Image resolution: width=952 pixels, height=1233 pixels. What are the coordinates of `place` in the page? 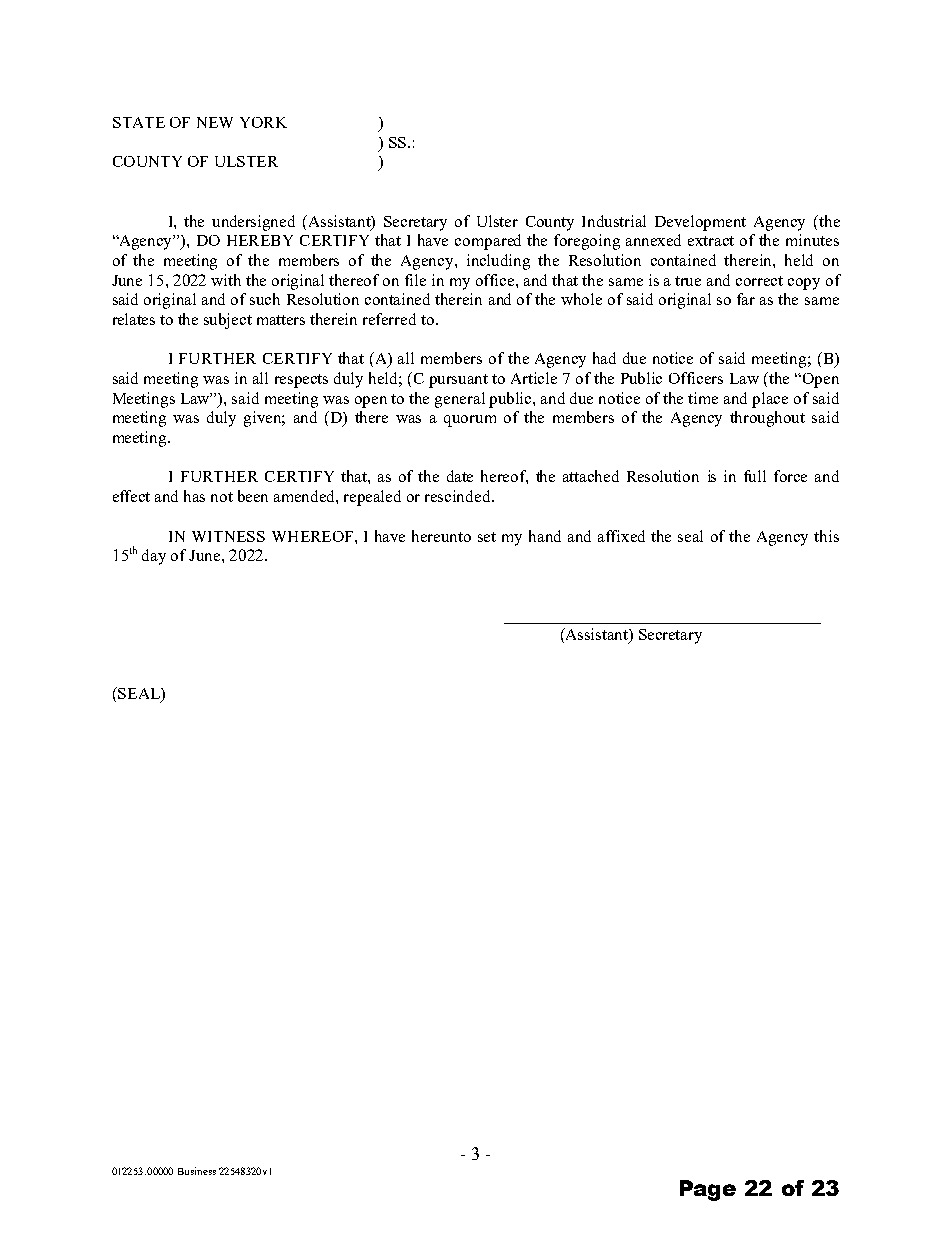 It's located at (770, 400).
